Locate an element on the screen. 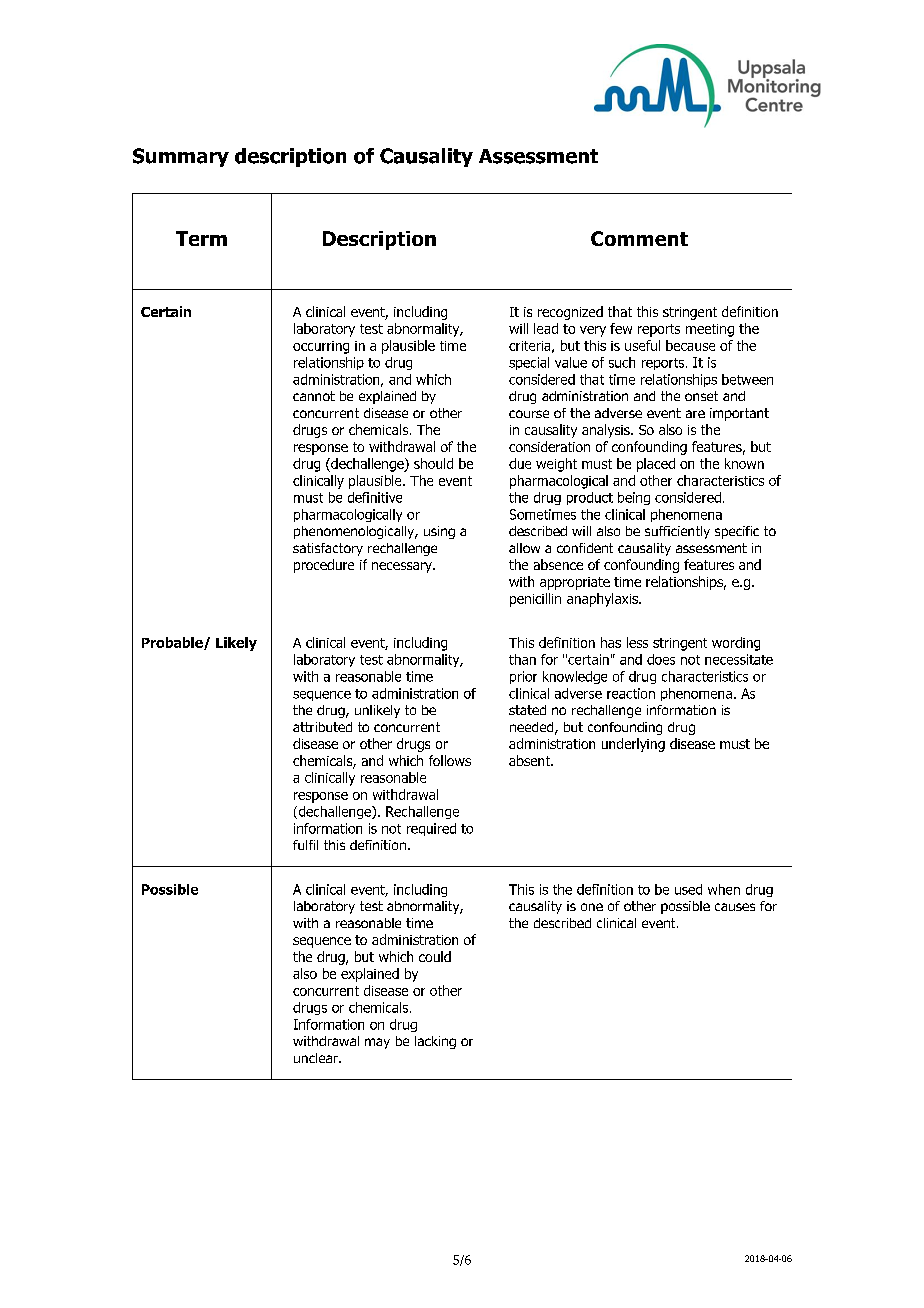 This screenshot has width=924, height=1308. Summary is located at coordinates (181, 157).
